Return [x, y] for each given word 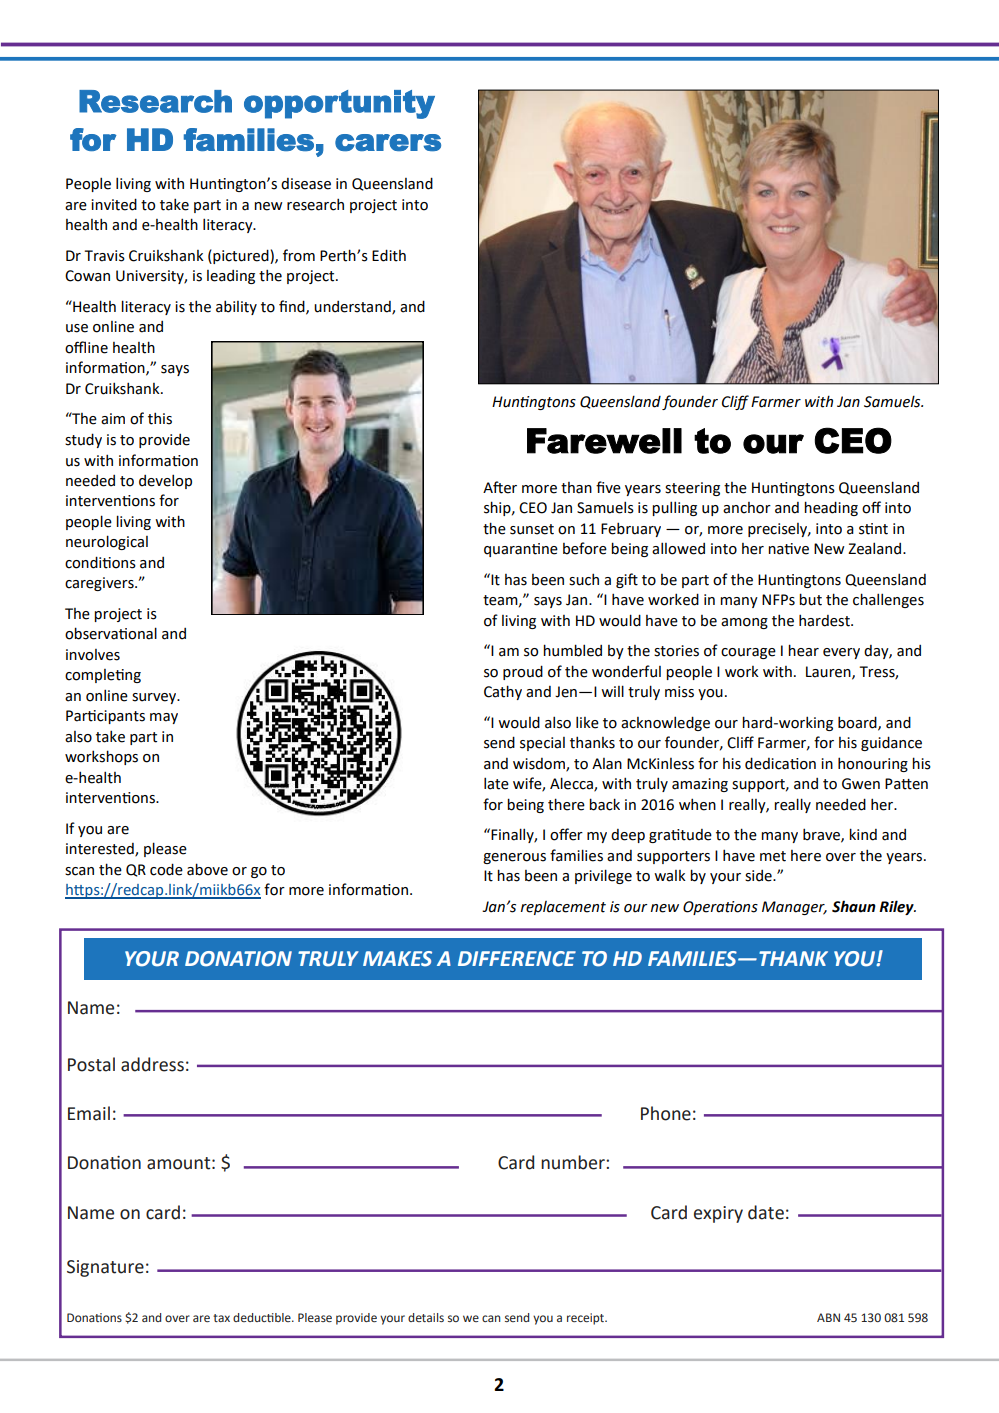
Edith [389, 255]
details [426, 1317]
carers [388, 143]
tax [221, 1318]
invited [114, 204]
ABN [828, 1317]
